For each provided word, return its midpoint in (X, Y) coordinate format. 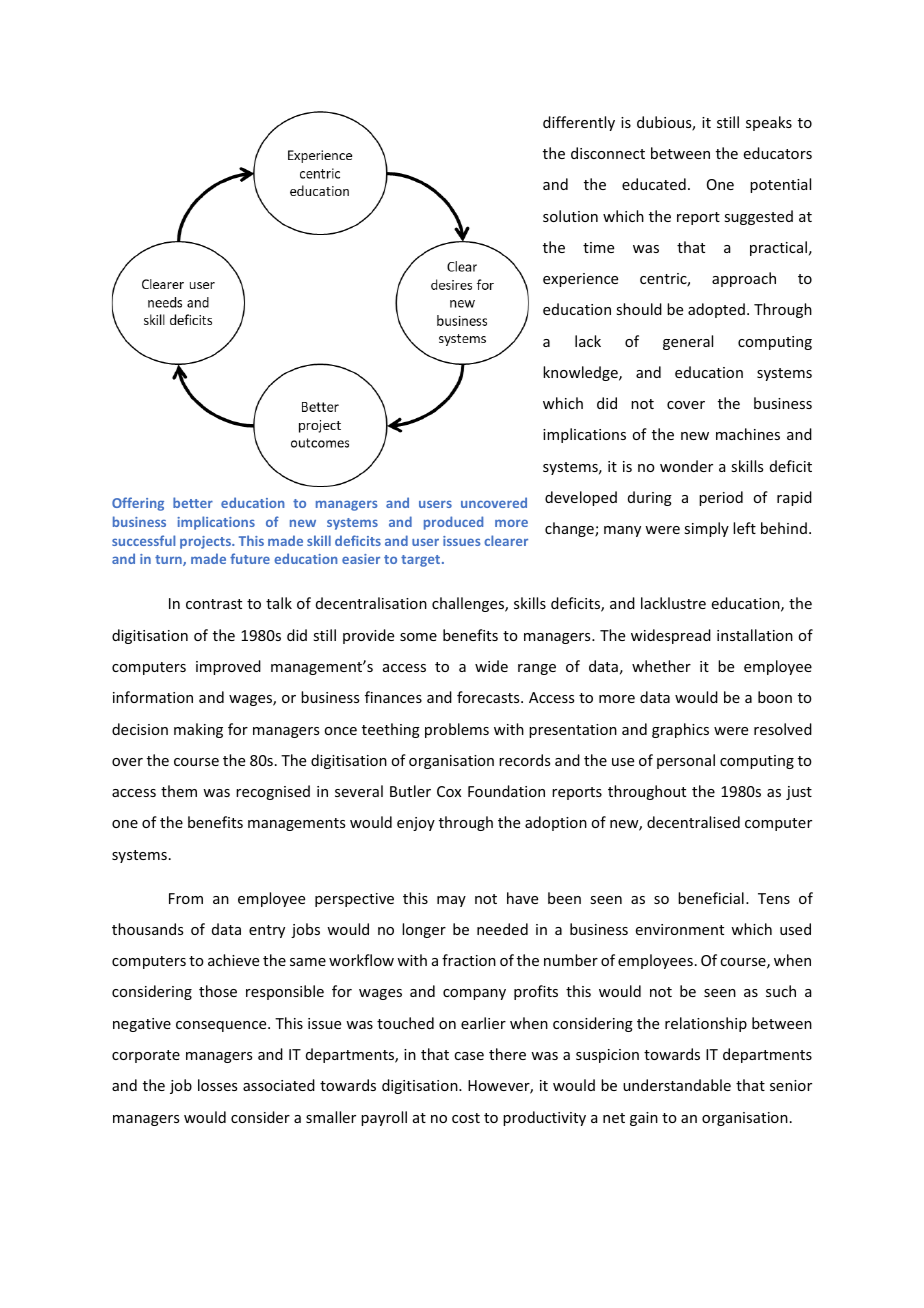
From (186, 898)
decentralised (693, 822)
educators (778, 153)
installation (755, 635)
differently (579, 123)
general (688, 342)
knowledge (581, 373)
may (451, 901)
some (418, 637)
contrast (214, 604)
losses (217, 1085)
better (193, 502)
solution (570, 216)
